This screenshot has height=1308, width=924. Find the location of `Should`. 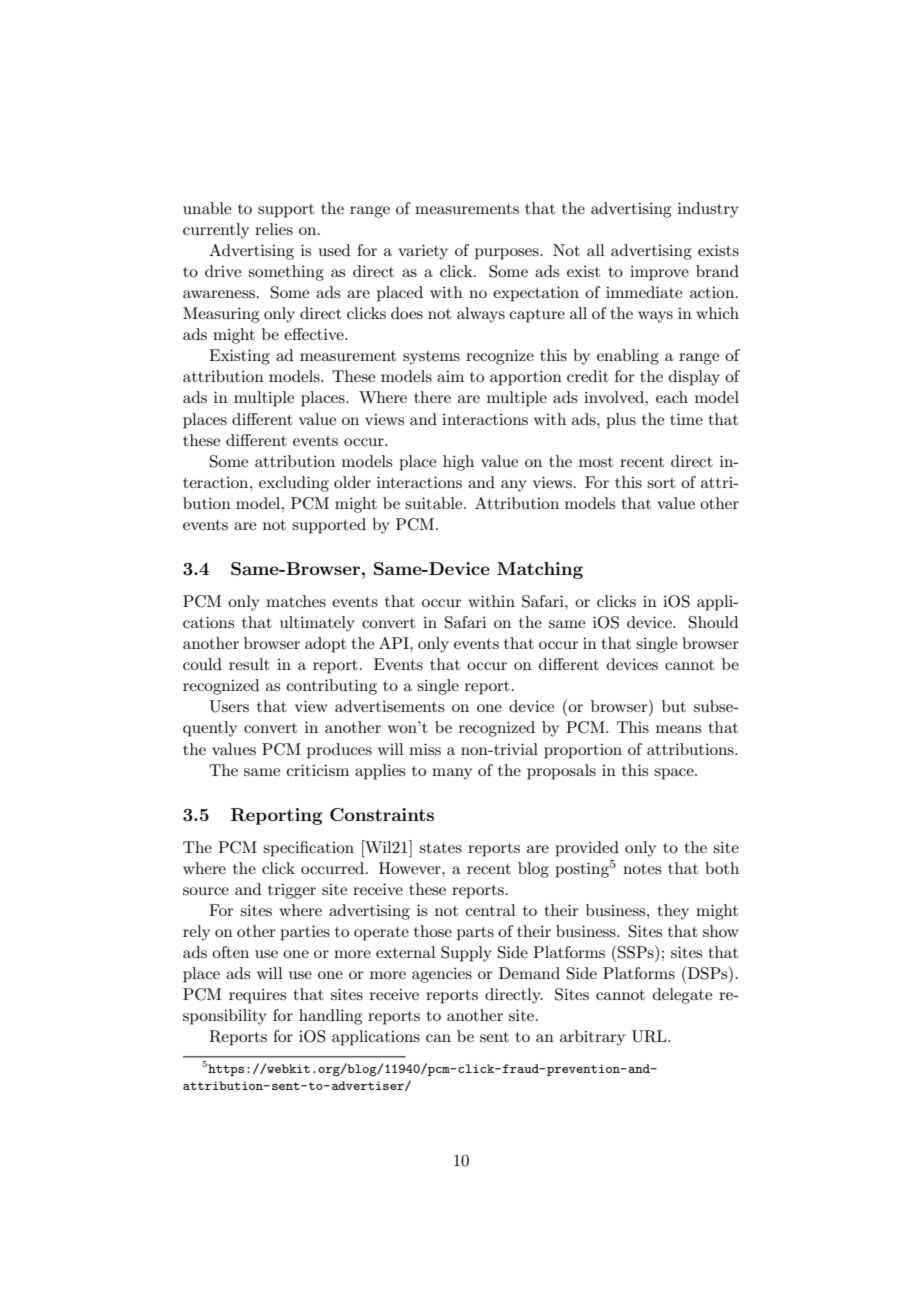

Should is located at coordinates (713, 622).
